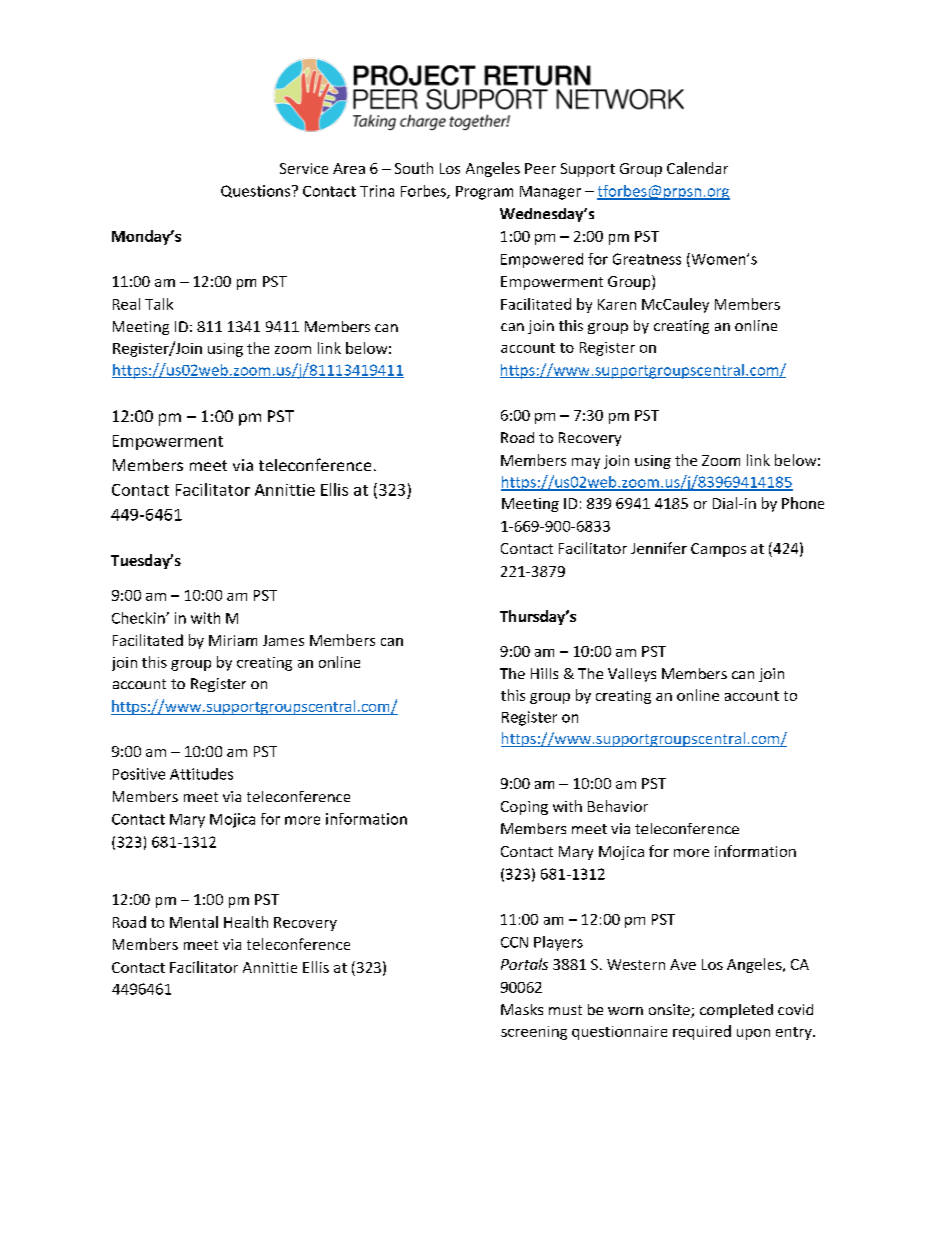  What do you see at coordinates (544, 673) in the document?
I see `Hills` at bounding box center [544, 673].
